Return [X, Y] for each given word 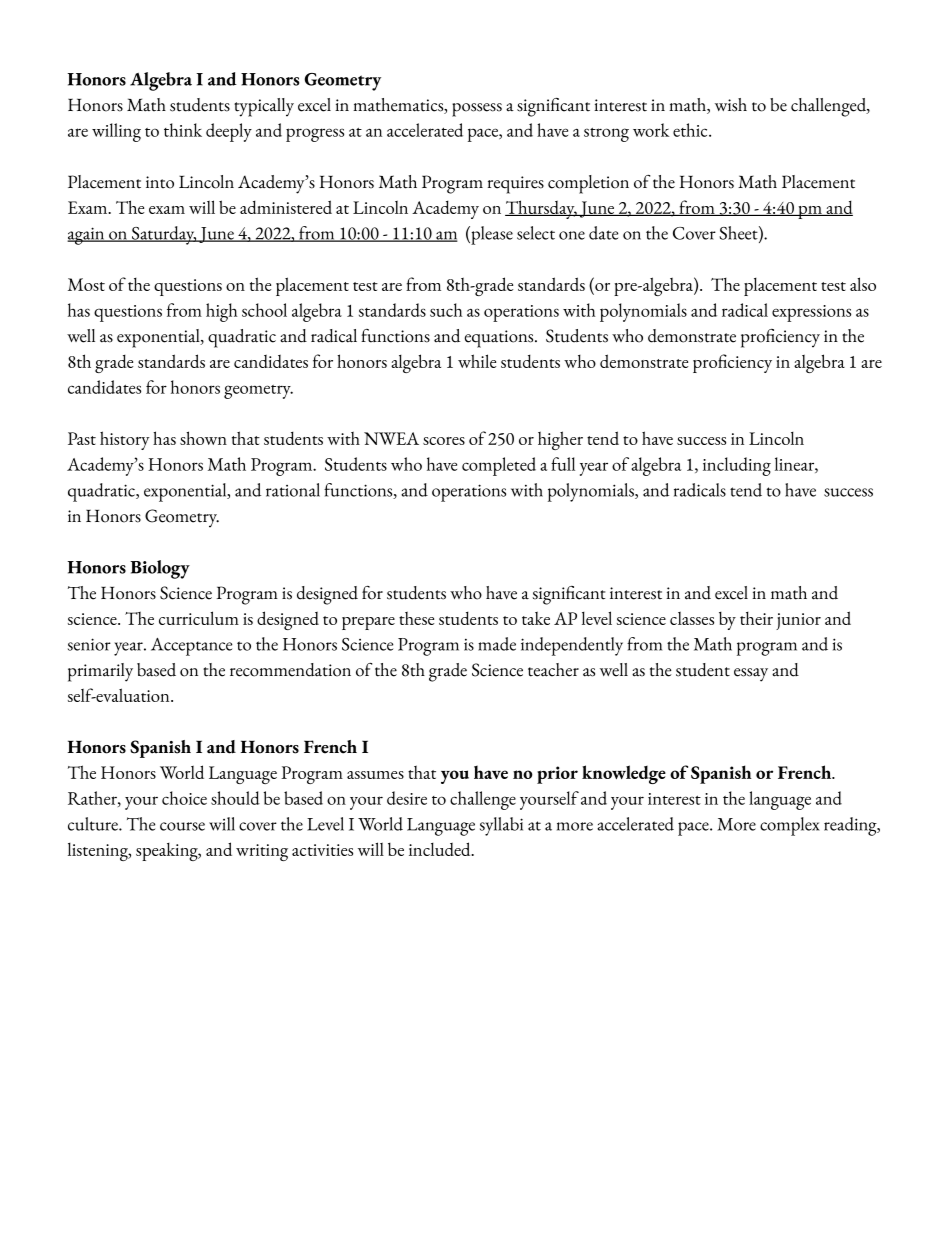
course [182, 826]
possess [477, 110]
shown [203, 438]
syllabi [501, 826]
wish [731, 105]
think [183, 130]
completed [499, 466]
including [737, 466]
